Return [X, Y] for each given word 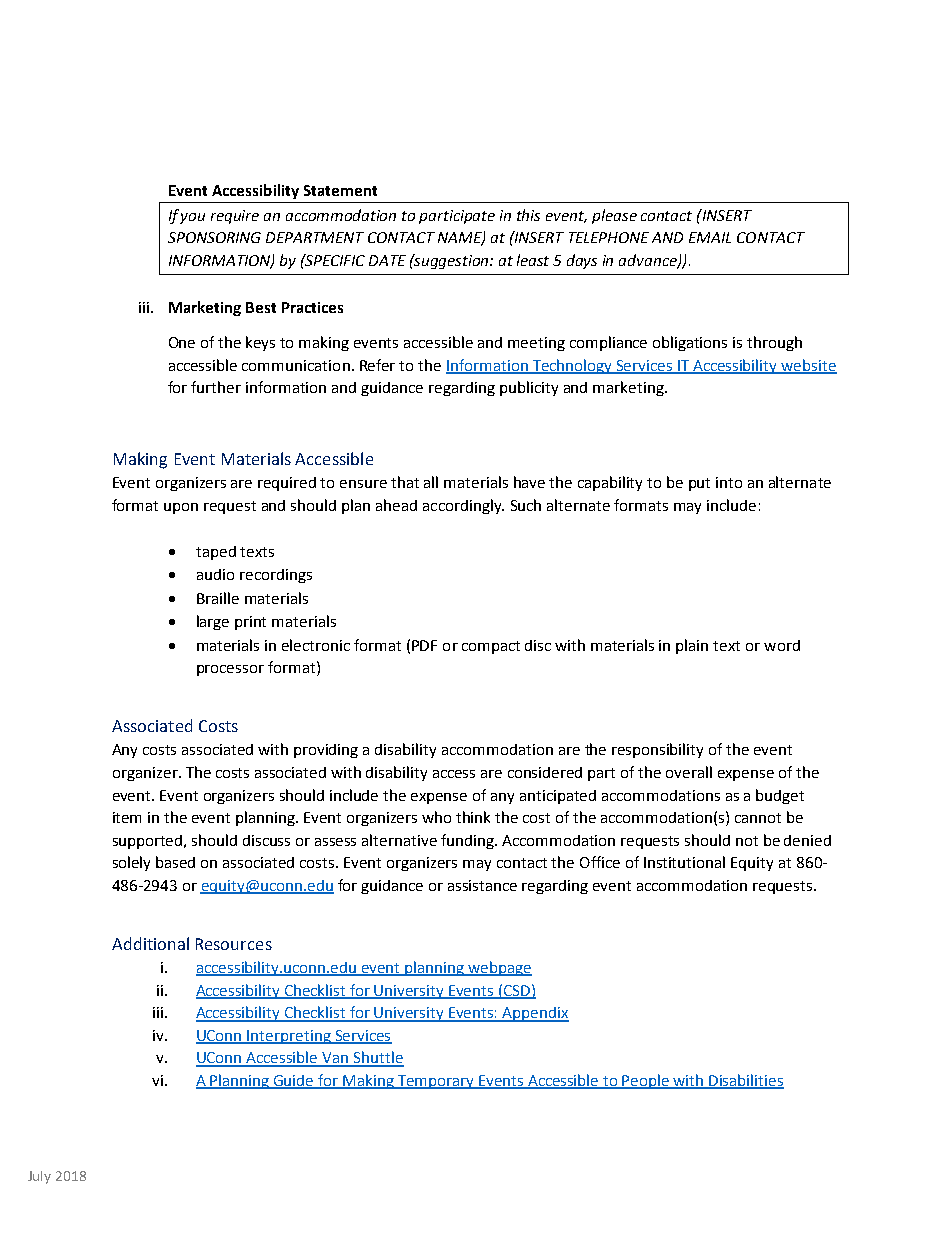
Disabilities [746, 1081]
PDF [424, 645]
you [192, 218]
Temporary [436, 1082]
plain [692, 646]
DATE [387, 260]
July [39, 1177]
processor [230, 670]
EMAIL [710, 237]
